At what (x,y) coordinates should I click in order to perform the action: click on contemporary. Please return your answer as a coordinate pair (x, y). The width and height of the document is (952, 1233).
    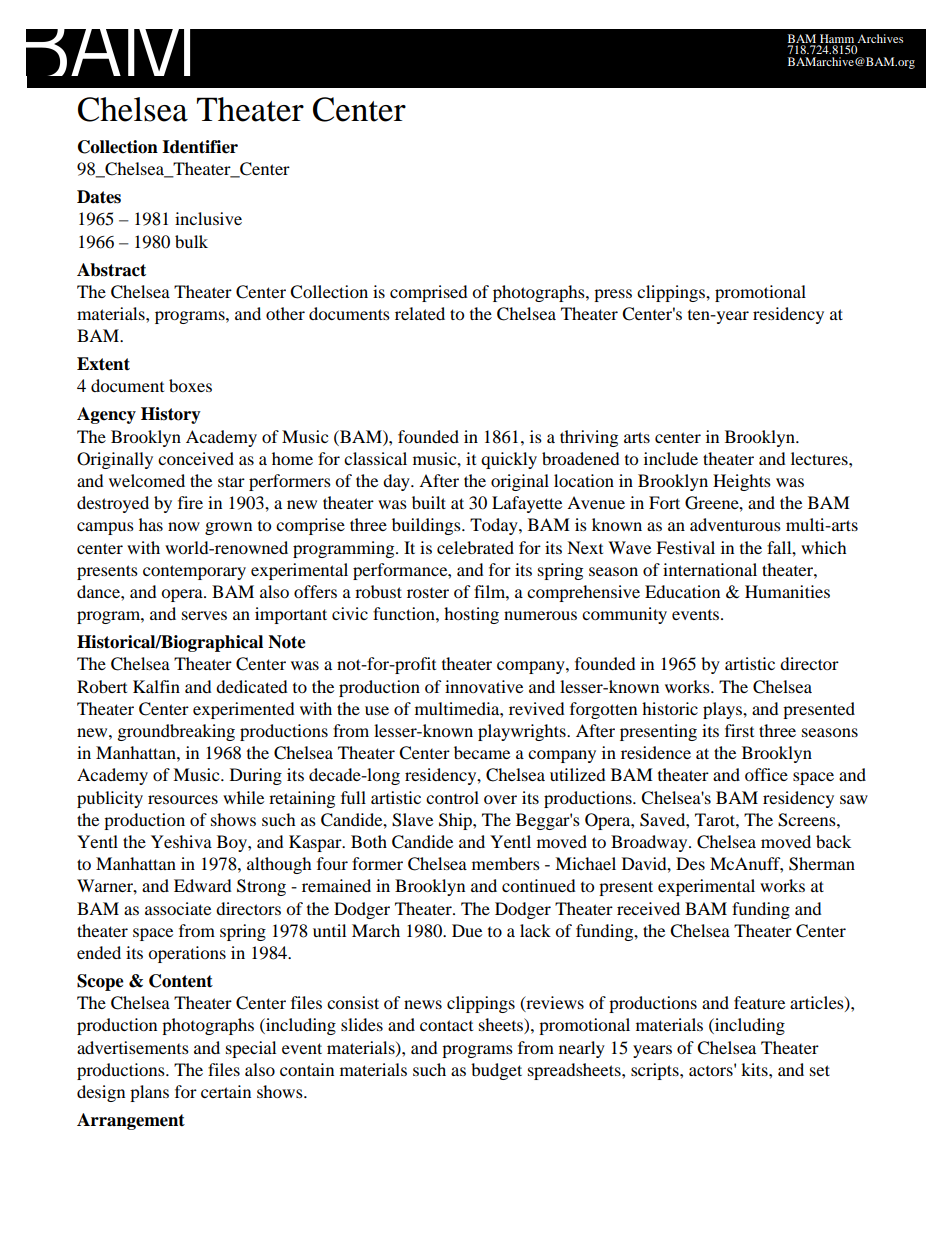
    Looking at the image, I should click on (194, 572).
